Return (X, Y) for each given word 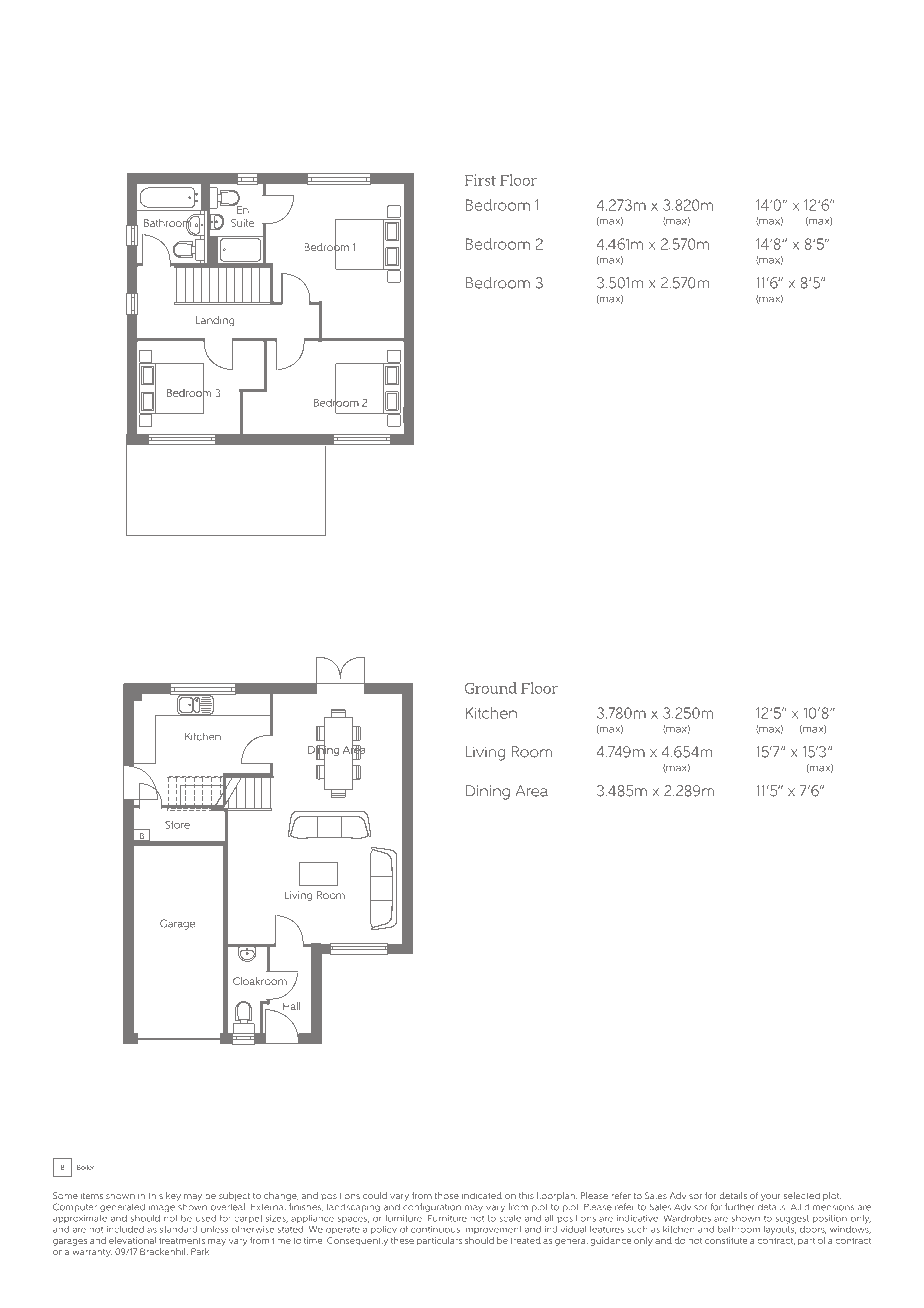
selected (802, 1195)
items (92, 1195)
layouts (780, 1229)
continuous (435, 1229)
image (162, 1208)
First (480, 180)
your (771, 1197)
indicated (482, 1195)
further (739, 1207)
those (447, 1195)
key (173, 1196)
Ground (491, 688)
